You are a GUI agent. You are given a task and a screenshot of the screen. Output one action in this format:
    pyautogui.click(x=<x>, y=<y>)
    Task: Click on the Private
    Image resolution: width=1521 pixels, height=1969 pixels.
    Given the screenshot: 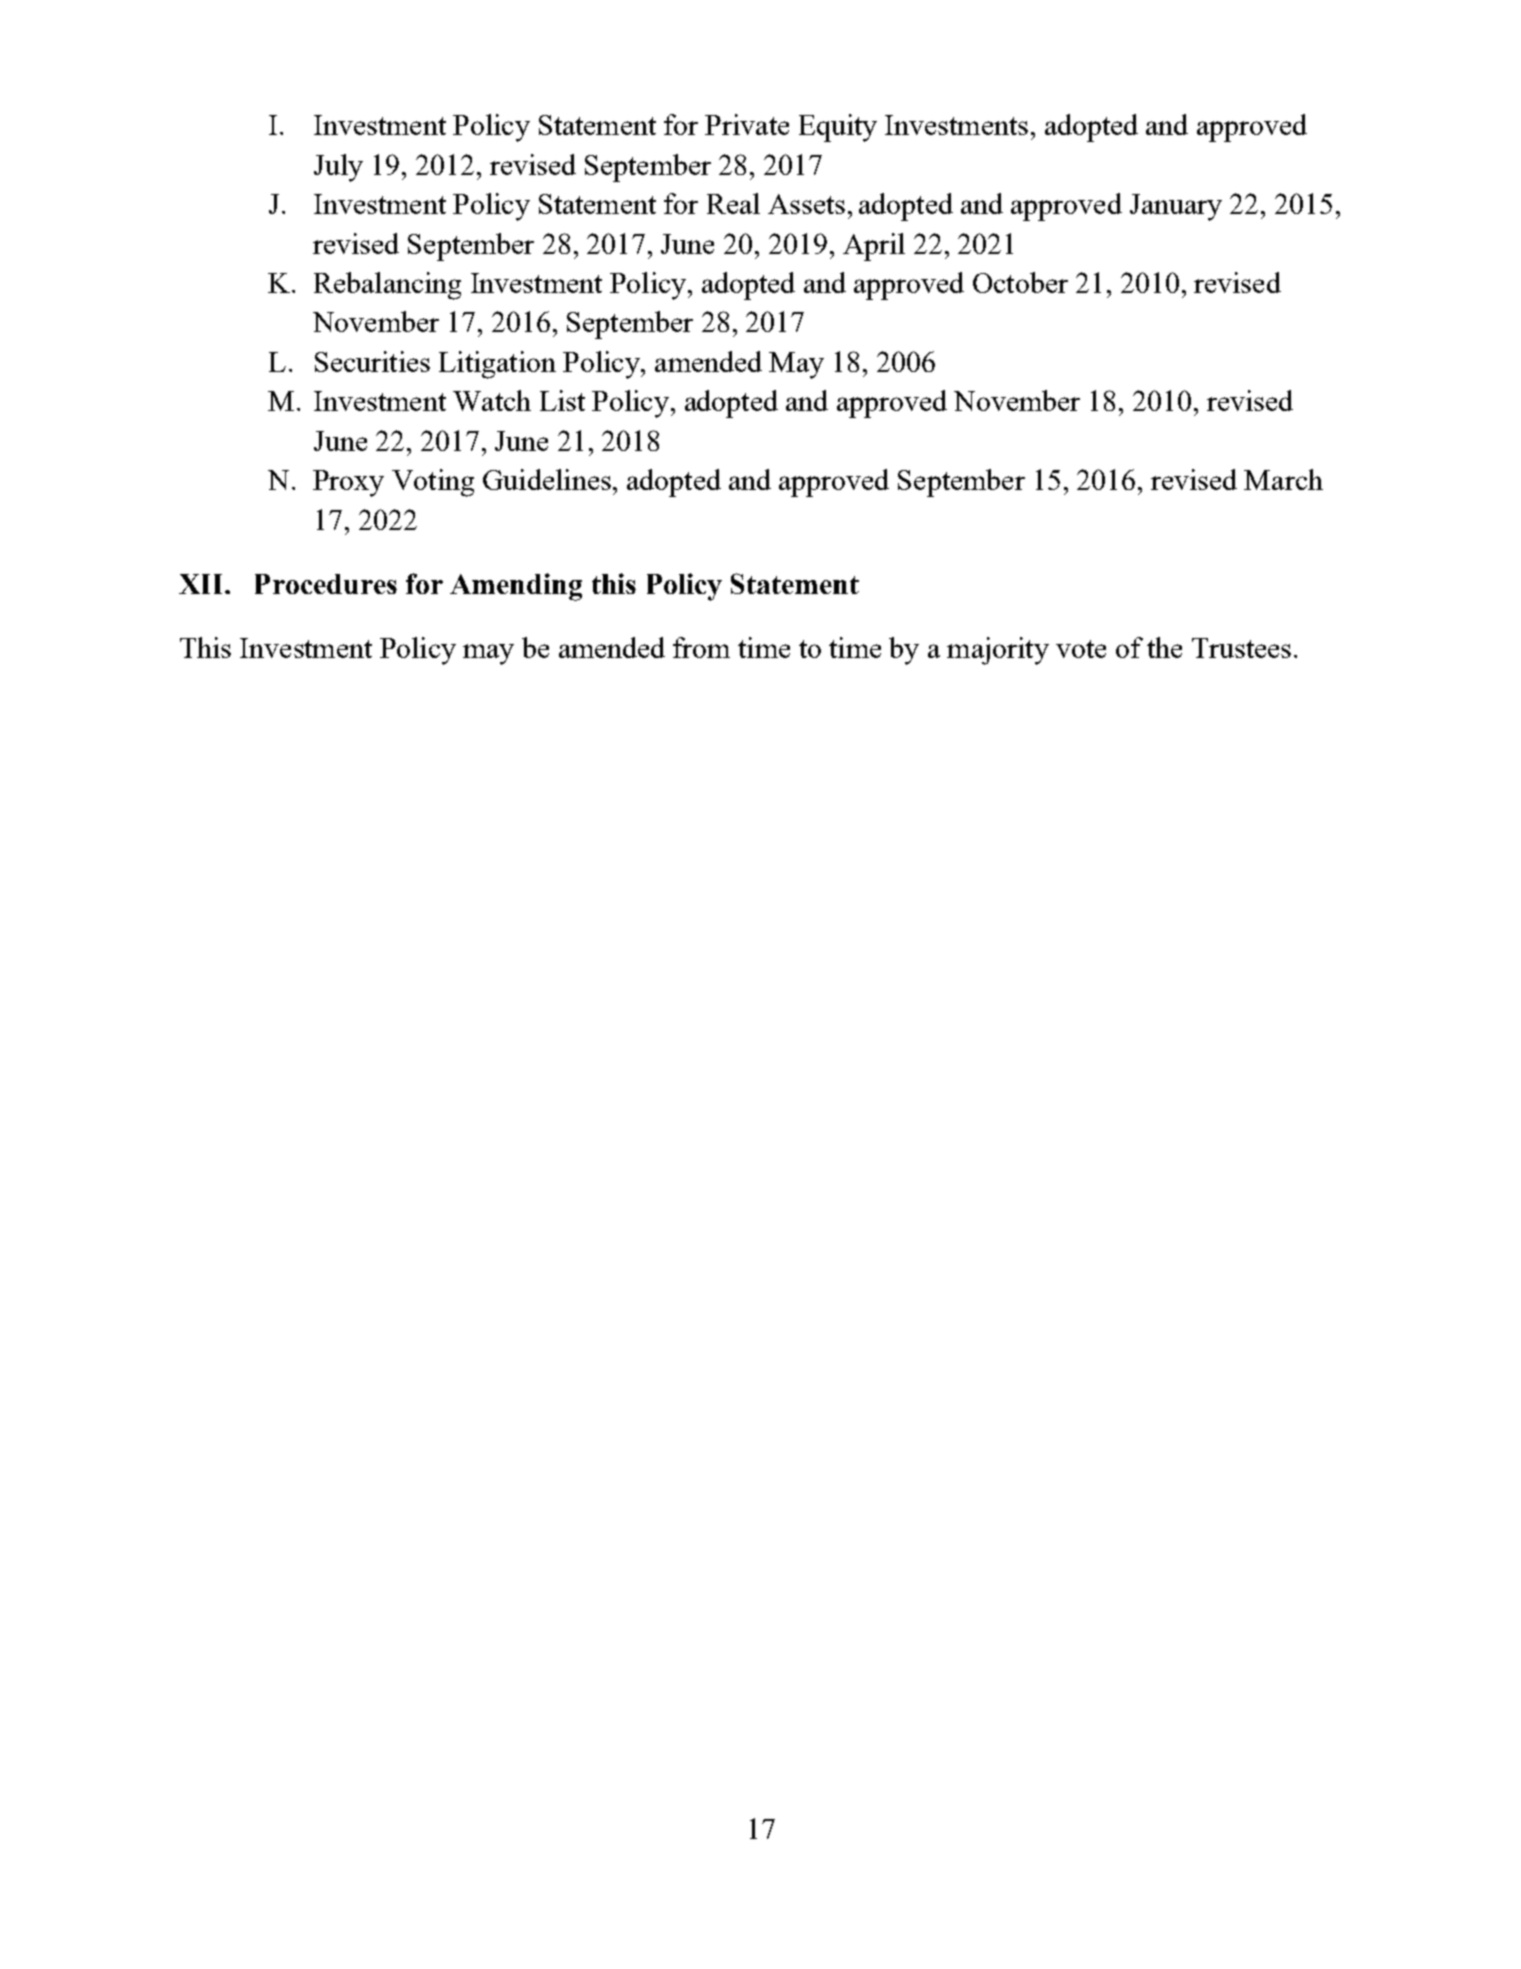 What is the action you would take?
    pyautogui.click(x=747, y=124)
